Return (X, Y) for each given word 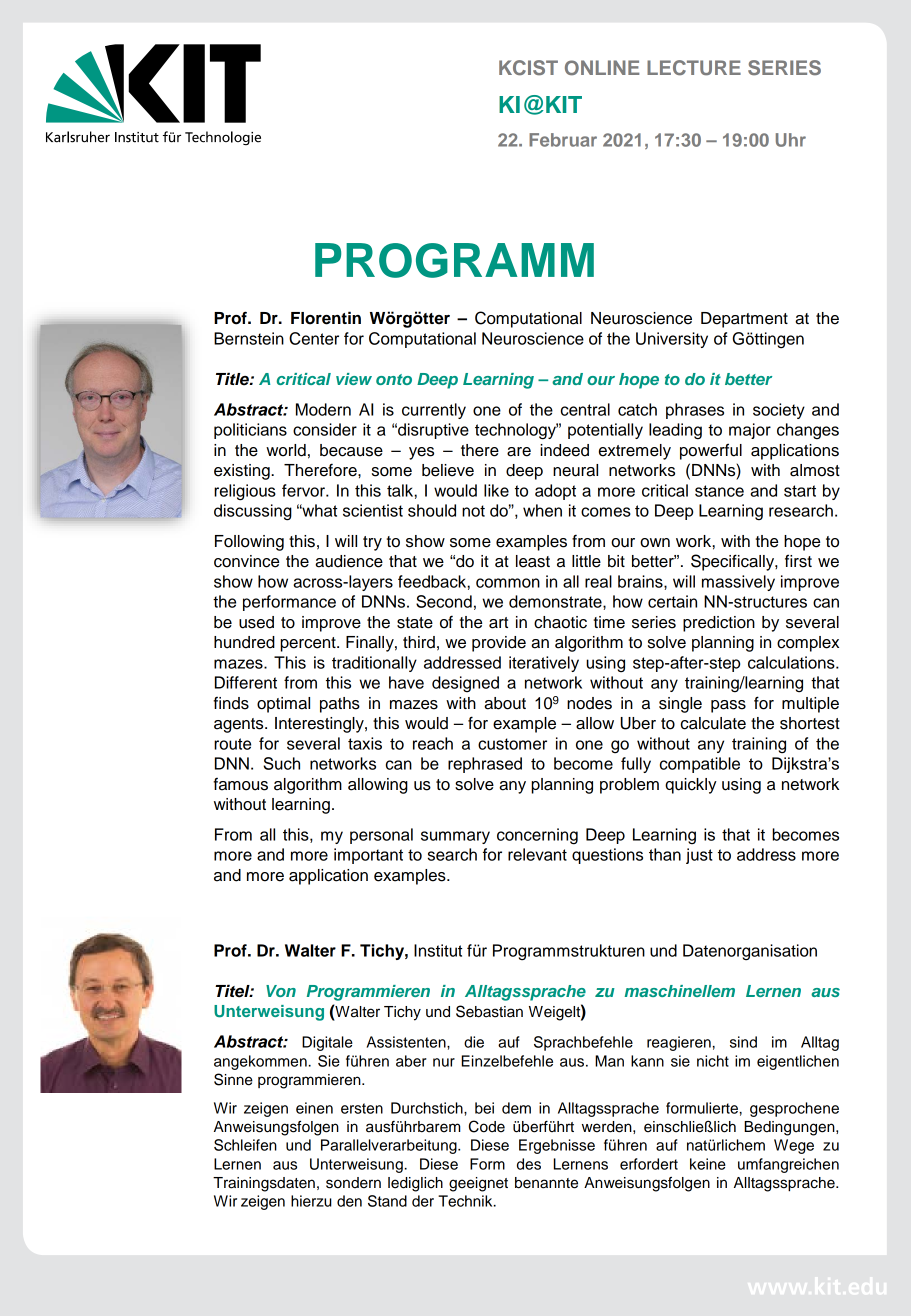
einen (314, 1108)
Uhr (791, 140)
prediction (719, 624)
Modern (323, 409)
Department (744, 320)
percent (309, 644)
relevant (537, 854)
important (368, 856)
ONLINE (602, 68)
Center (314, 338)
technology (516, 431)
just (699, 856)
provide (499, 644)
